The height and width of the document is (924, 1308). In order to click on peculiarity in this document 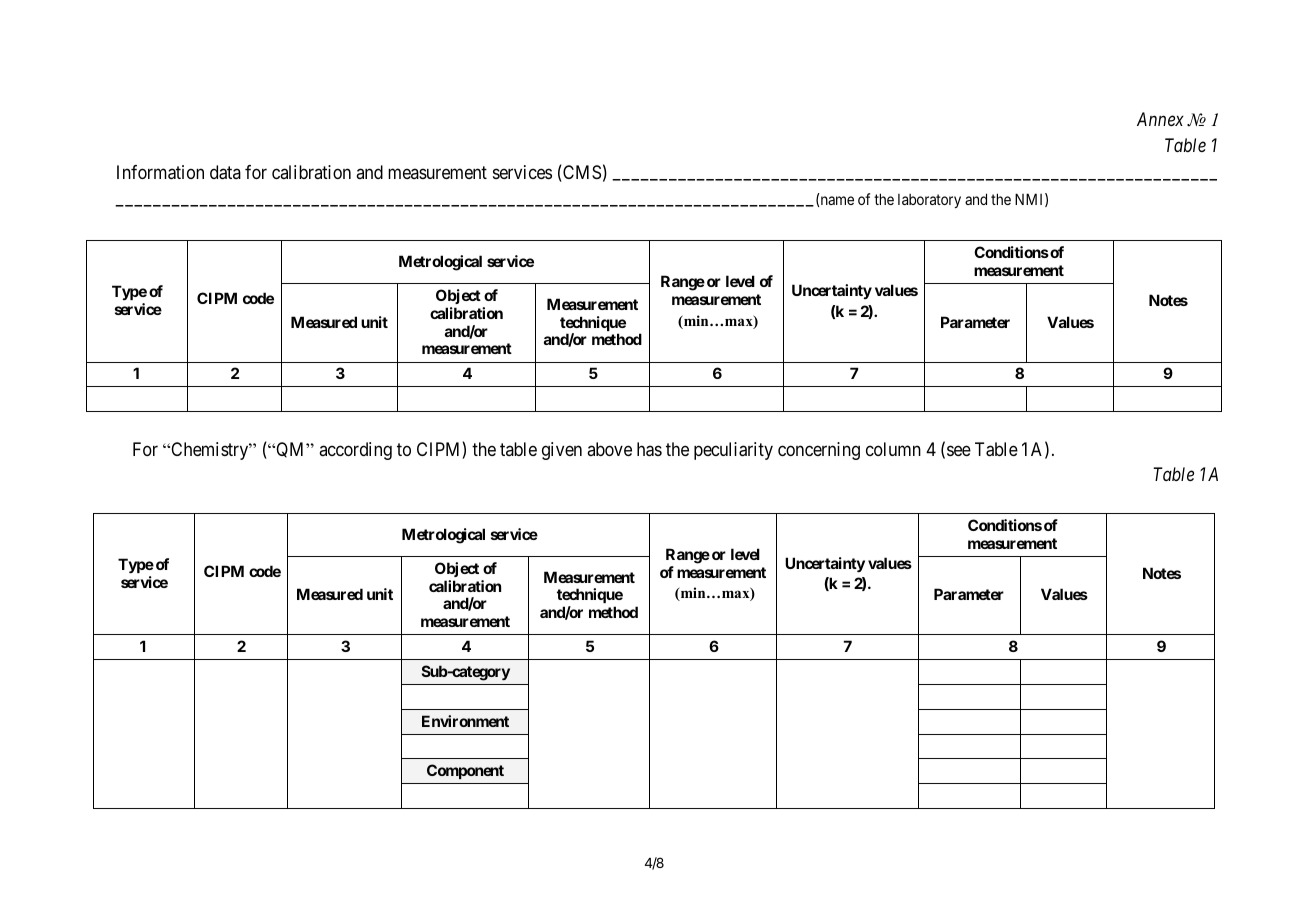, I will do `click(733, 451)`.
